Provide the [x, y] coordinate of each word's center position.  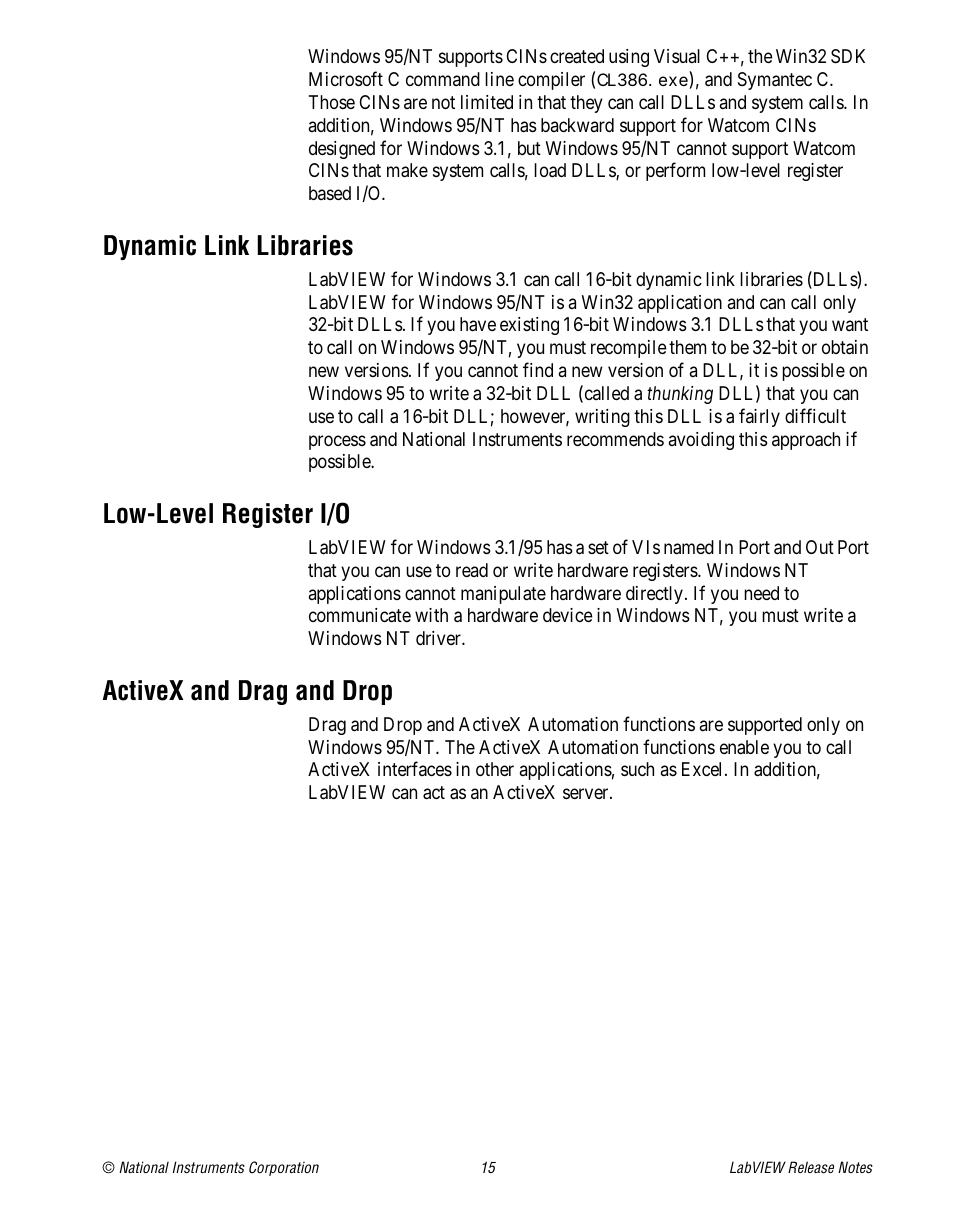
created [577, 56]
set [598, 547]
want [850, 325]
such [637, 769]
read [472, 570]
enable [744, 747]
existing [529, 326]
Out [820, 547]
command [443, 79]
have [478, 324]
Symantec [775, 81]
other [495, 769]
